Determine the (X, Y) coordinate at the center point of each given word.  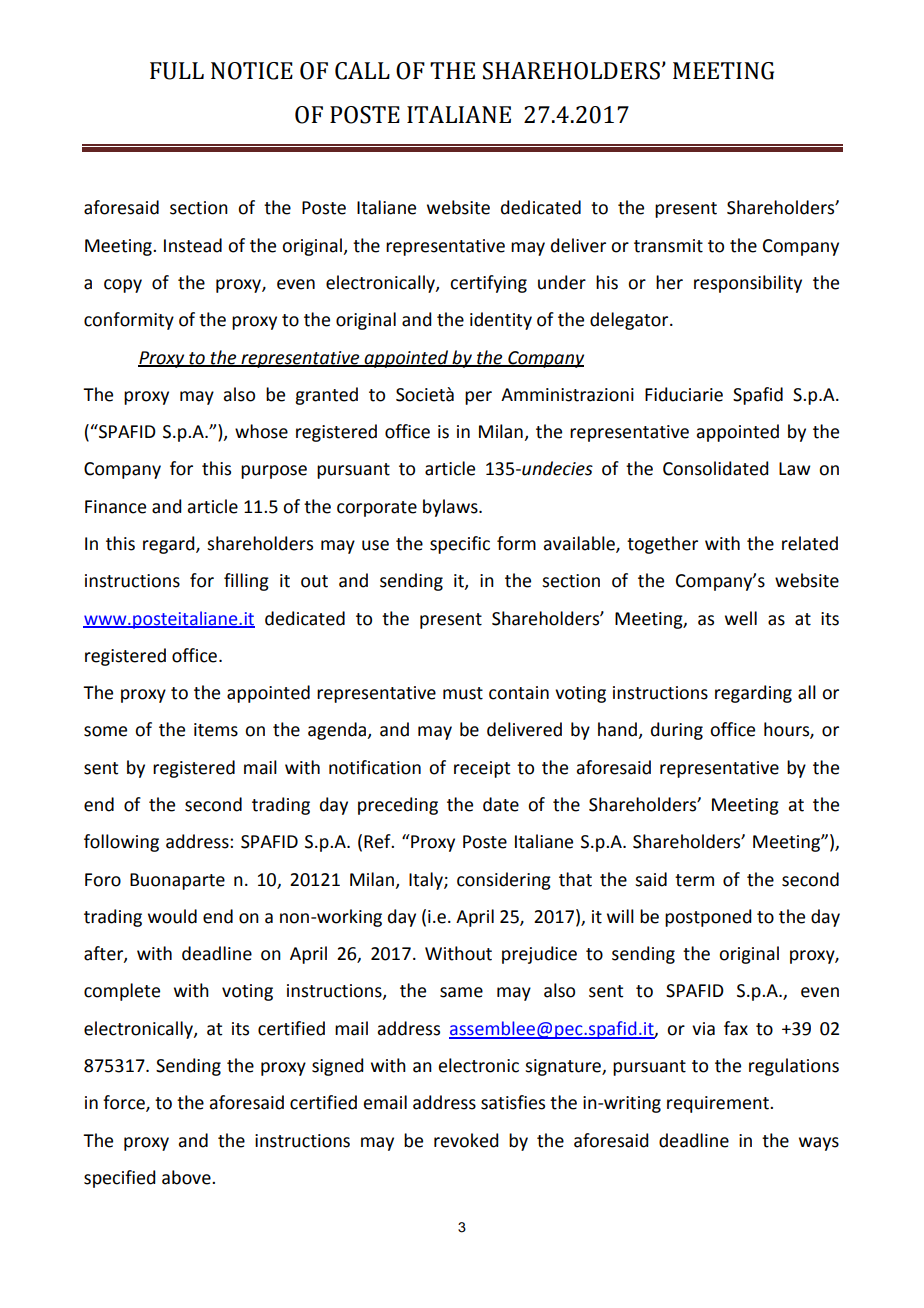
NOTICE (252, 71)
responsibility (748, 284)
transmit (668, 246)
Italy (427, 881)
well (741, 618)
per (478, 398)
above (187, 1177)
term (694, 880)
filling (246, 582)
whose (261, 431)
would (172, 916)
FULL (177, 71)
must (463, 693)
